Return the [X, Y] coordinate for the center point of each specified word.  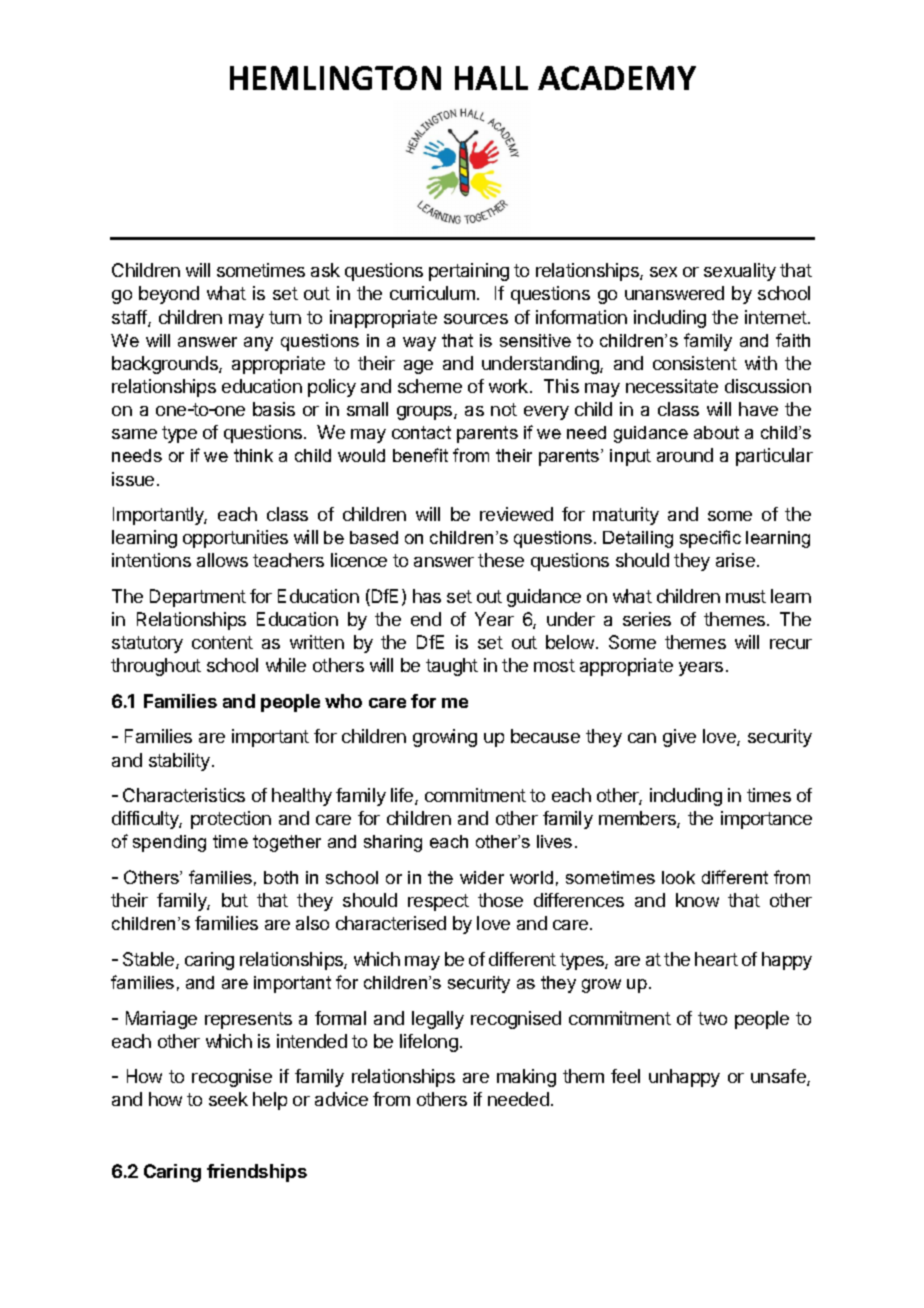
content [222, 642]
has [427, 596]
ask [325, 270]
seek [228, 1099]
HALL [491, 78]
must [746, 596]
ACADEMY [617, 78]
